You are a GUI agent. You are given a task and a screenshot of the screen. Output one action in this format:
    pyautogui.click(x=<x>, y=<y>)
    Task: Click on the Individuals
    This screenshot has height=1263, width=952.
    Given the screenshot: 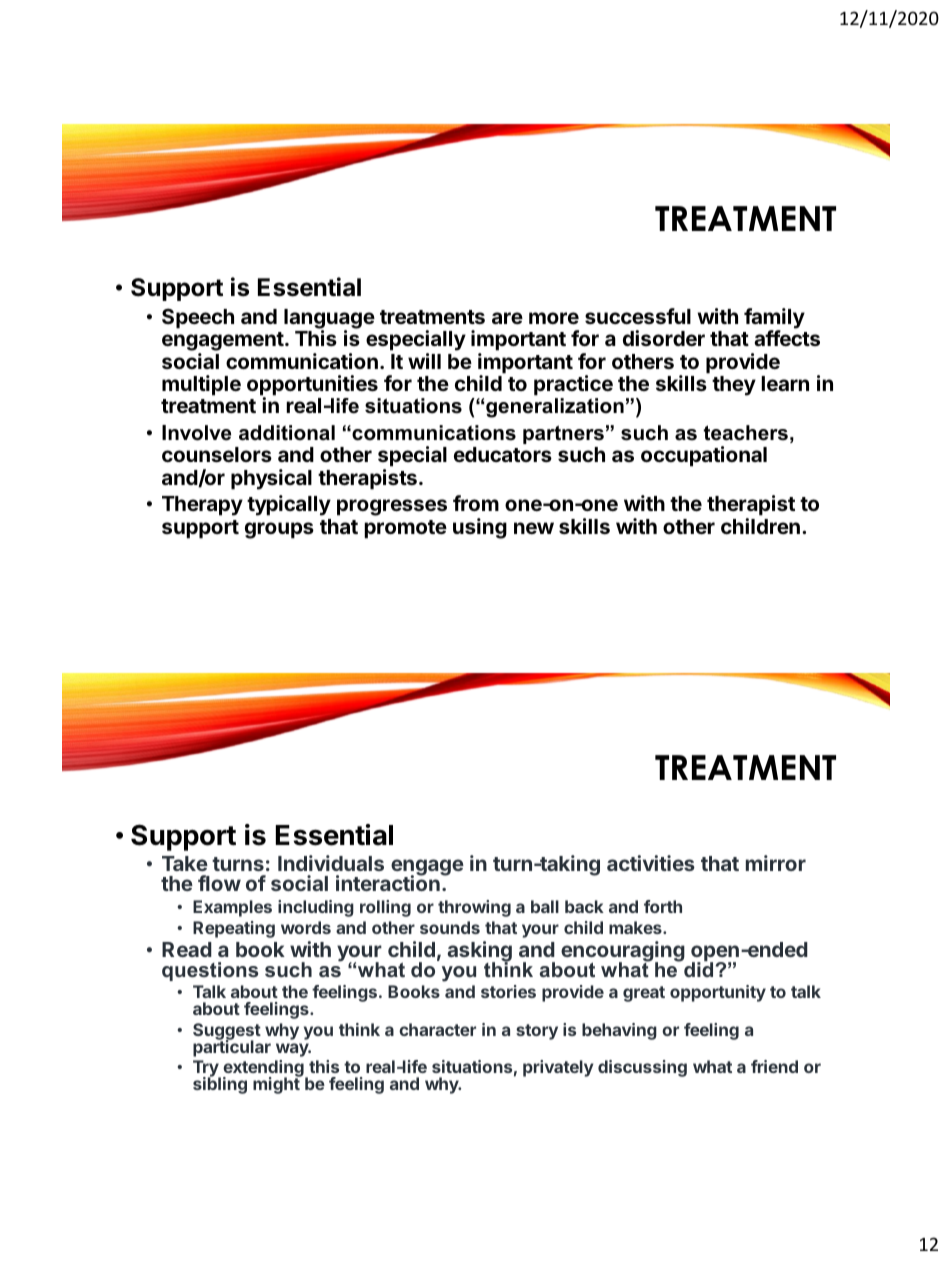 What is the action you would take?
    pyautogui.click(x=331, y=863)
